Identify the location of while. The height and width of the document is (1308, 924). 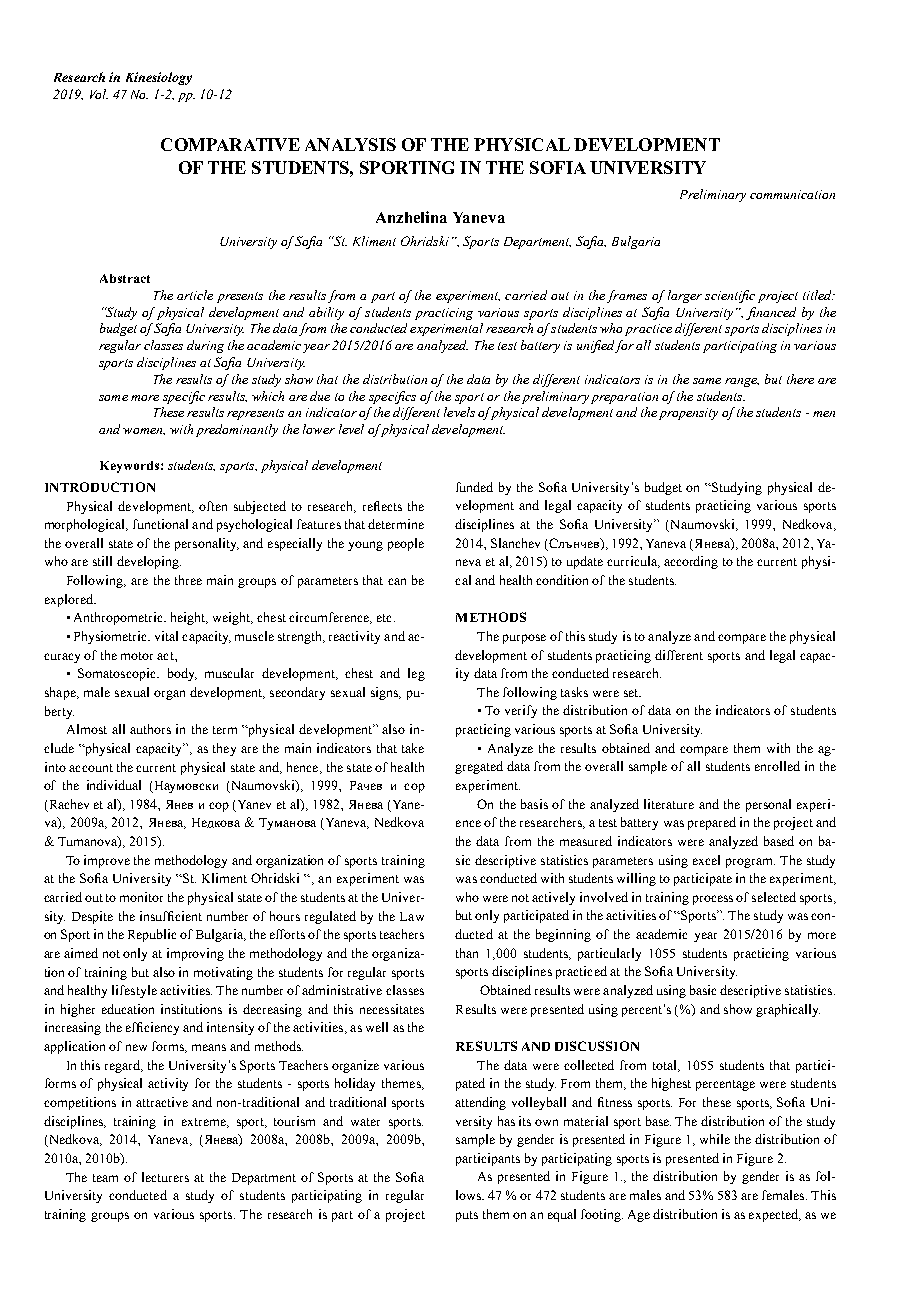
(715, 1139).
